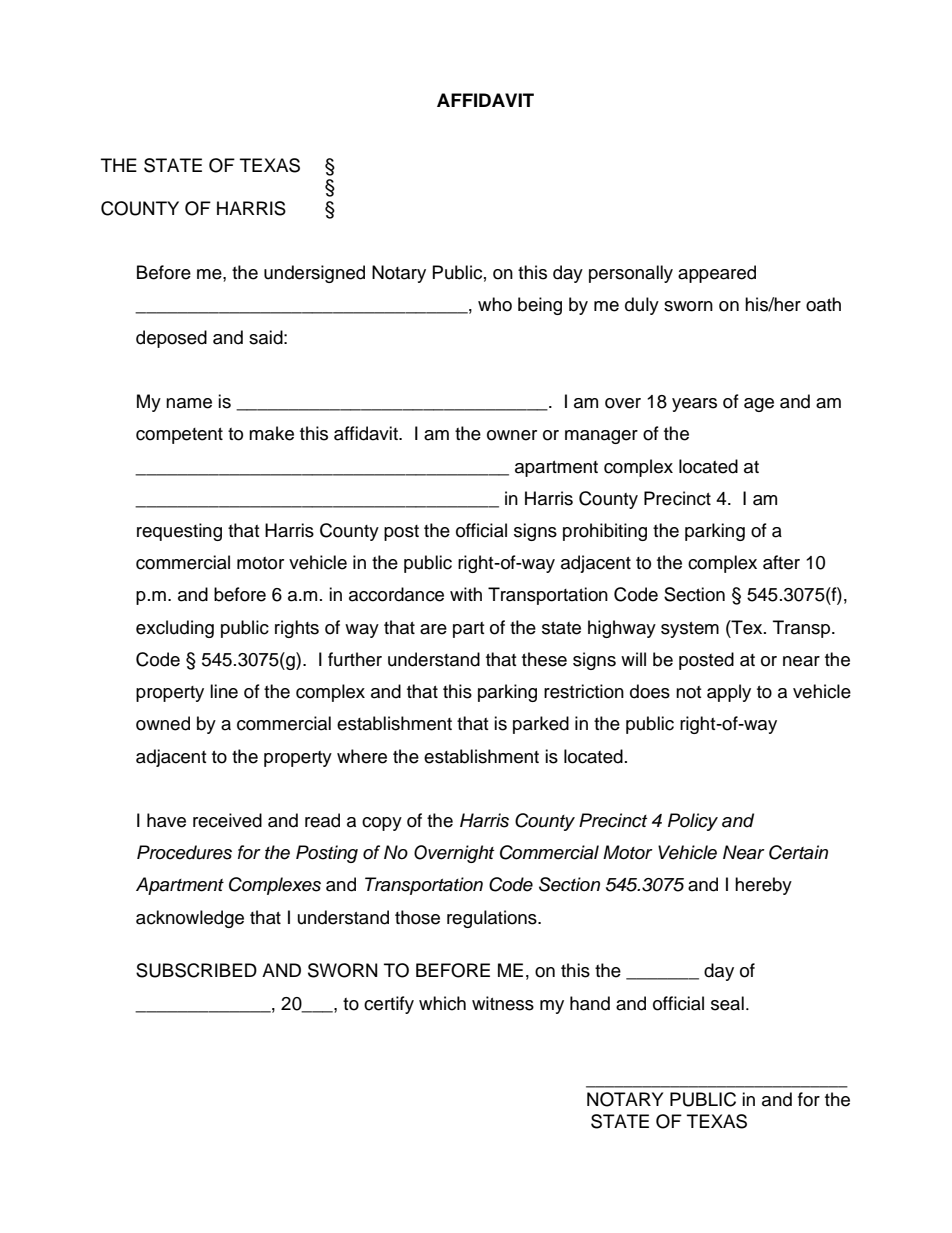 The image size is (952, 1233). What do you see at coordinates (727, 1003) in the screenshot?
I see `seal` at bounding box center [727, 1003].
